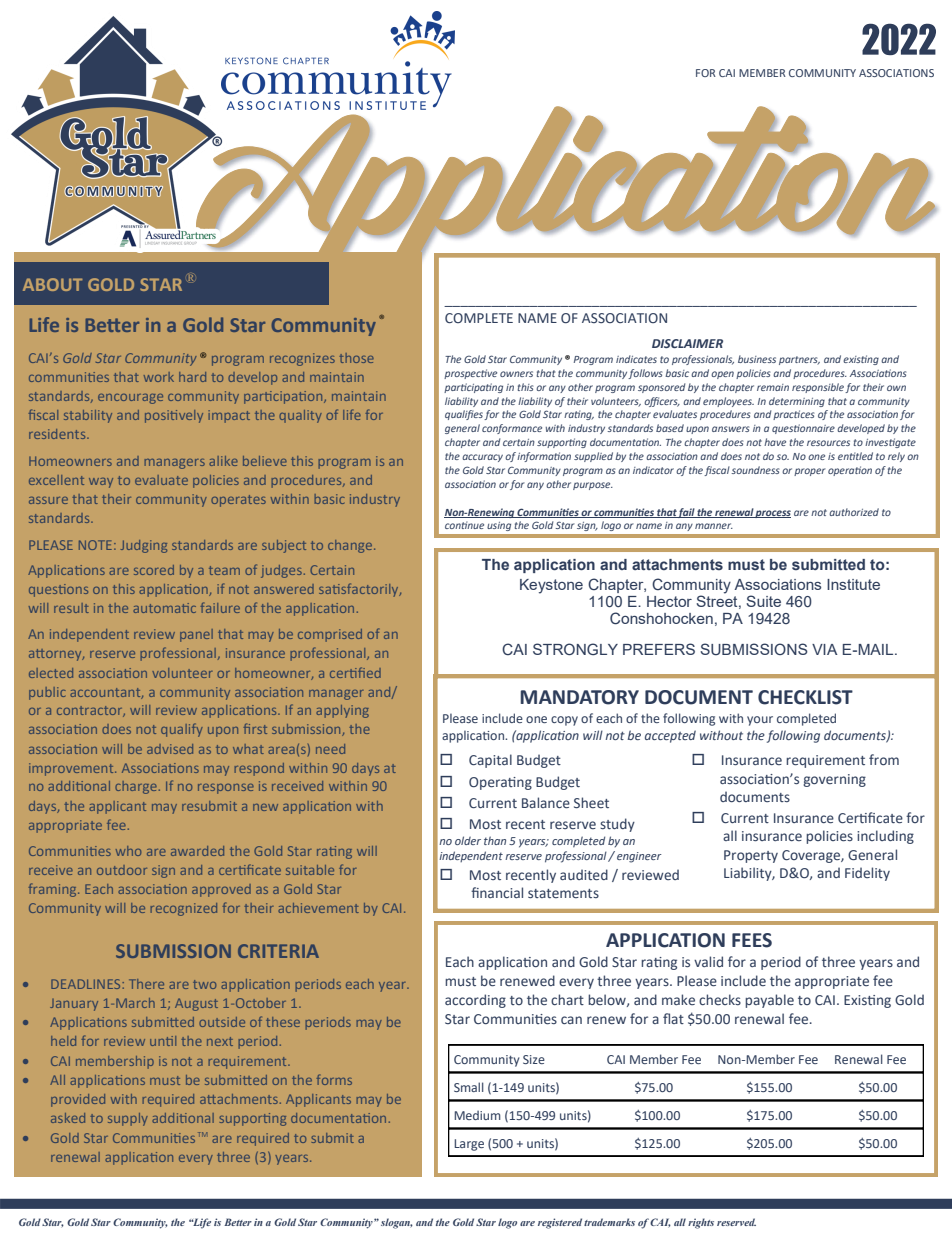 The height and width of the image is (1233, 952). Describe the element at coordinates (52, 284) in the image. I see `ABOUT` at that location.
